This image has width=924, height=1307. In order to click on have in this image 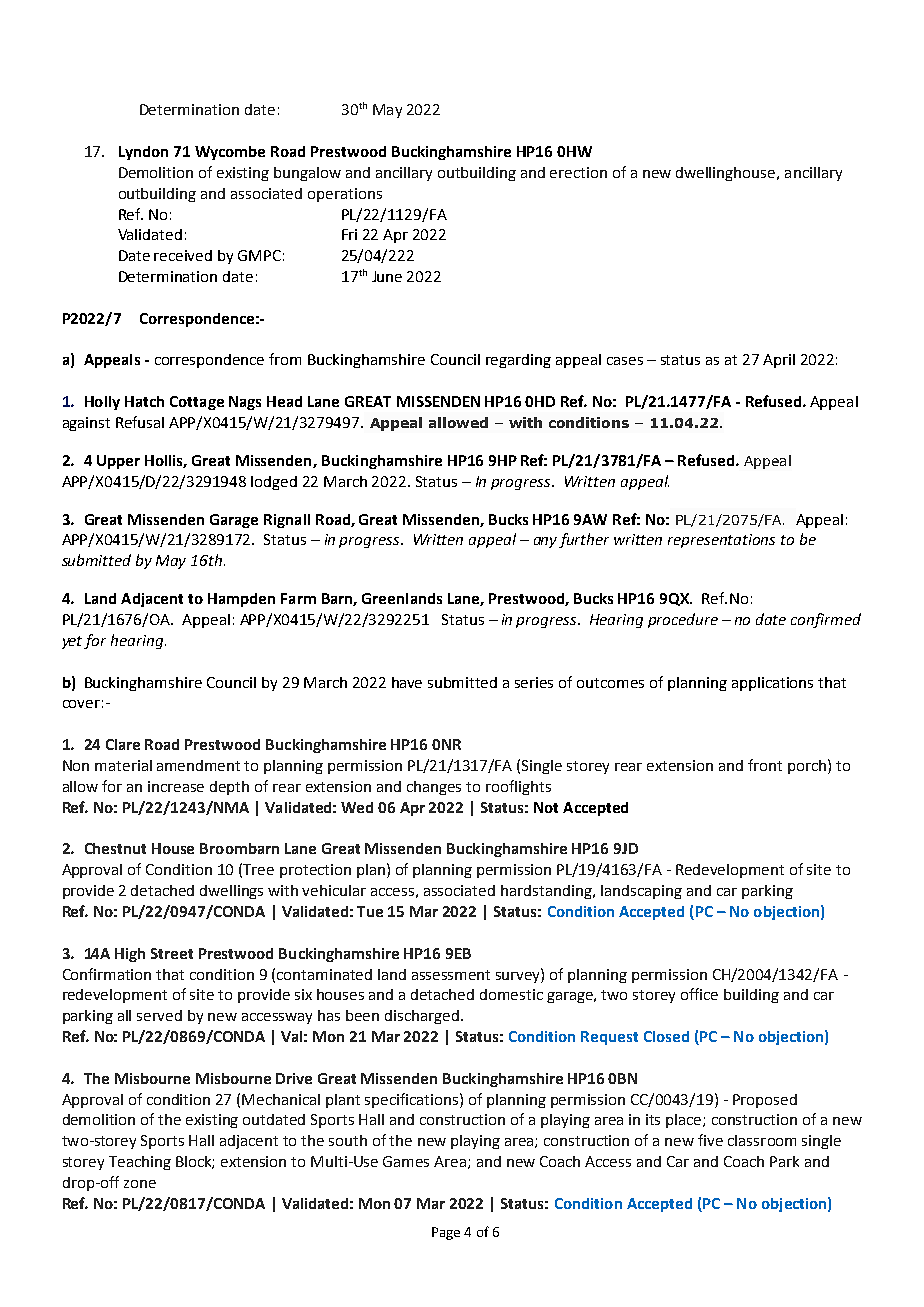, I will do `click(407, 682)`.
